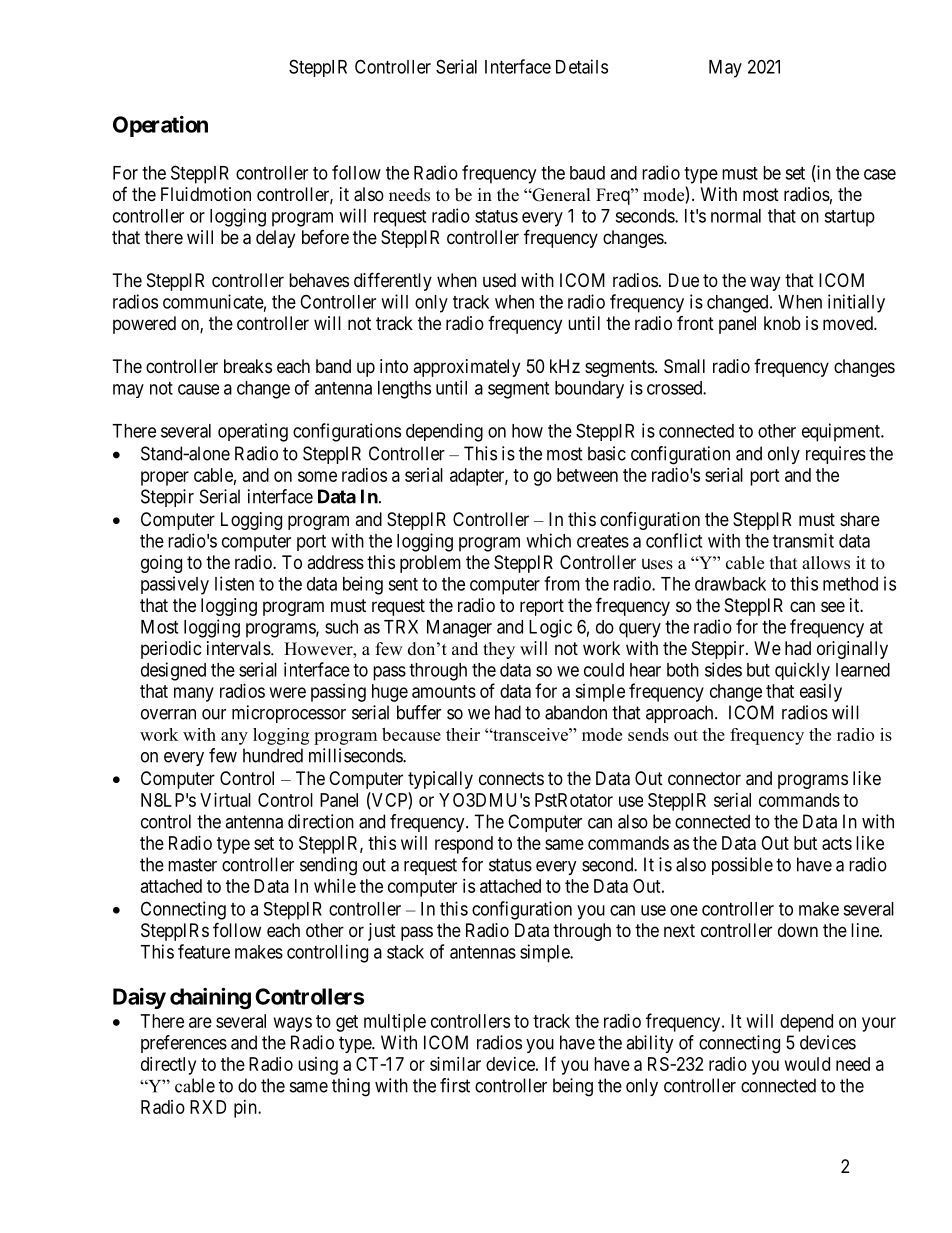  Describe the element at coordinates (511, 778) in the image. I see `connects` at that location.
